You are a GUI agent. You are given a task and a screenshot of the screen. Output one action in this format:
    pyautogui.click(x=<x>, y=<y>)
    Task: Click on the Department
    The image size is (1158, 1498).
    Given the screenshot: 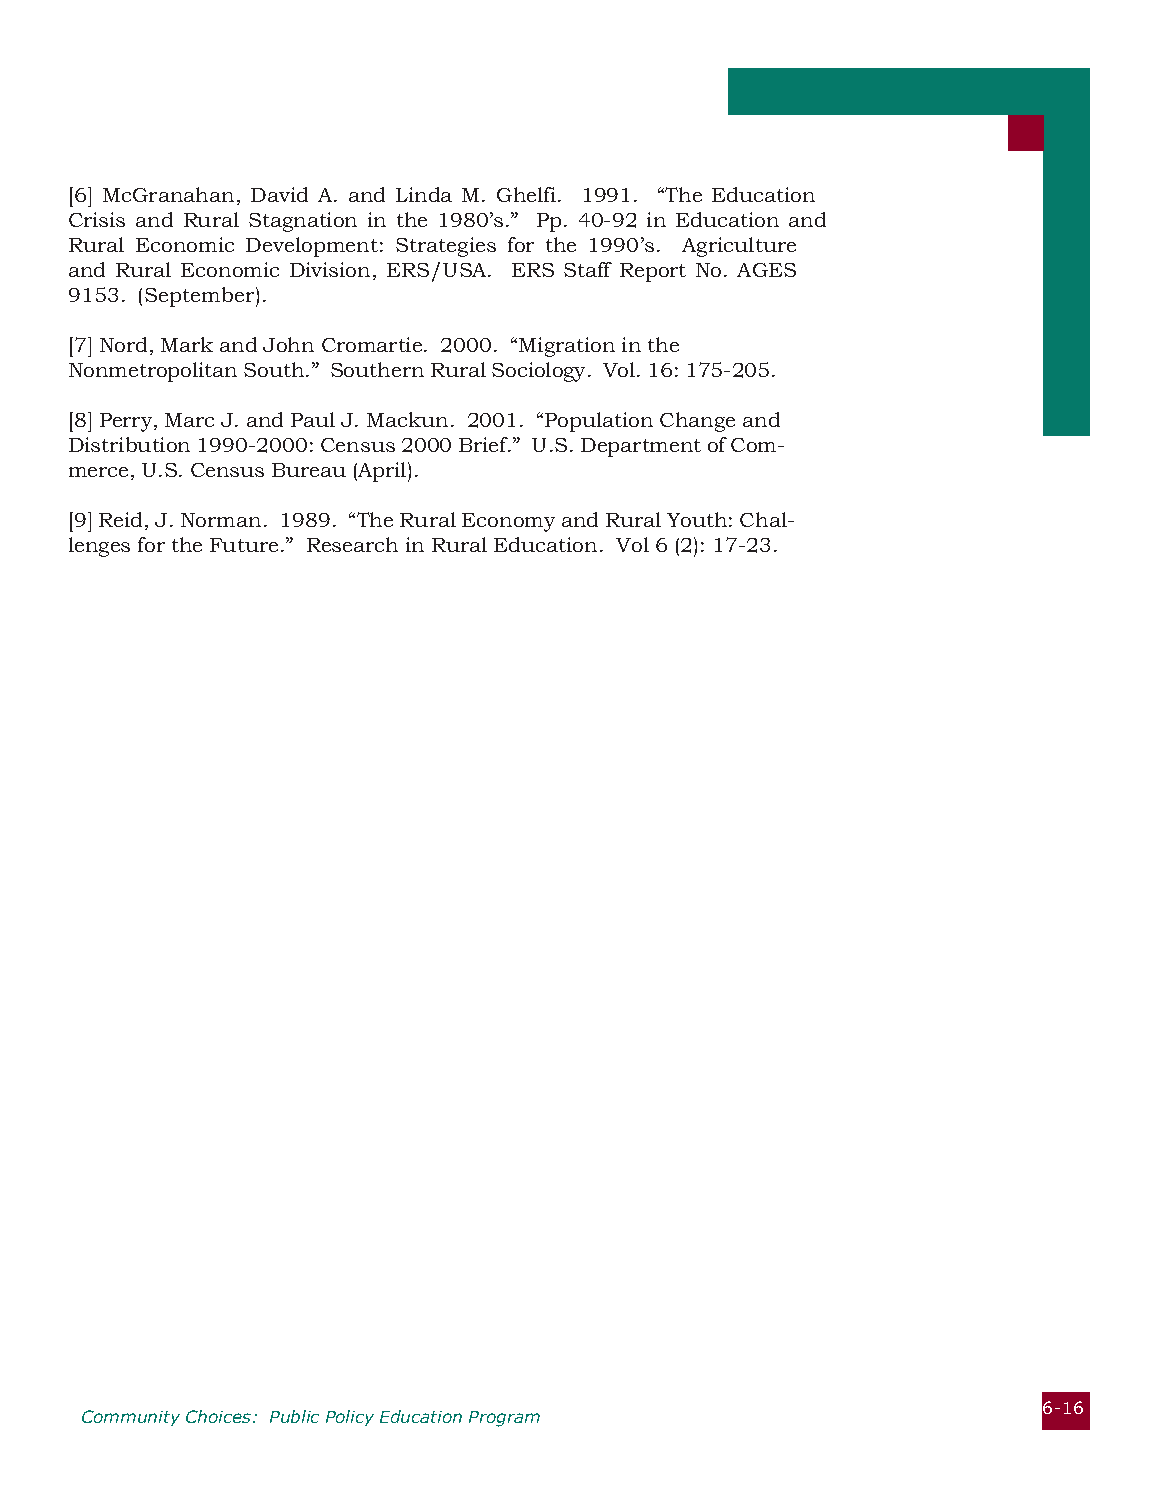 What is the action you would take?
    pyautogui.click(x=641, y=447)
